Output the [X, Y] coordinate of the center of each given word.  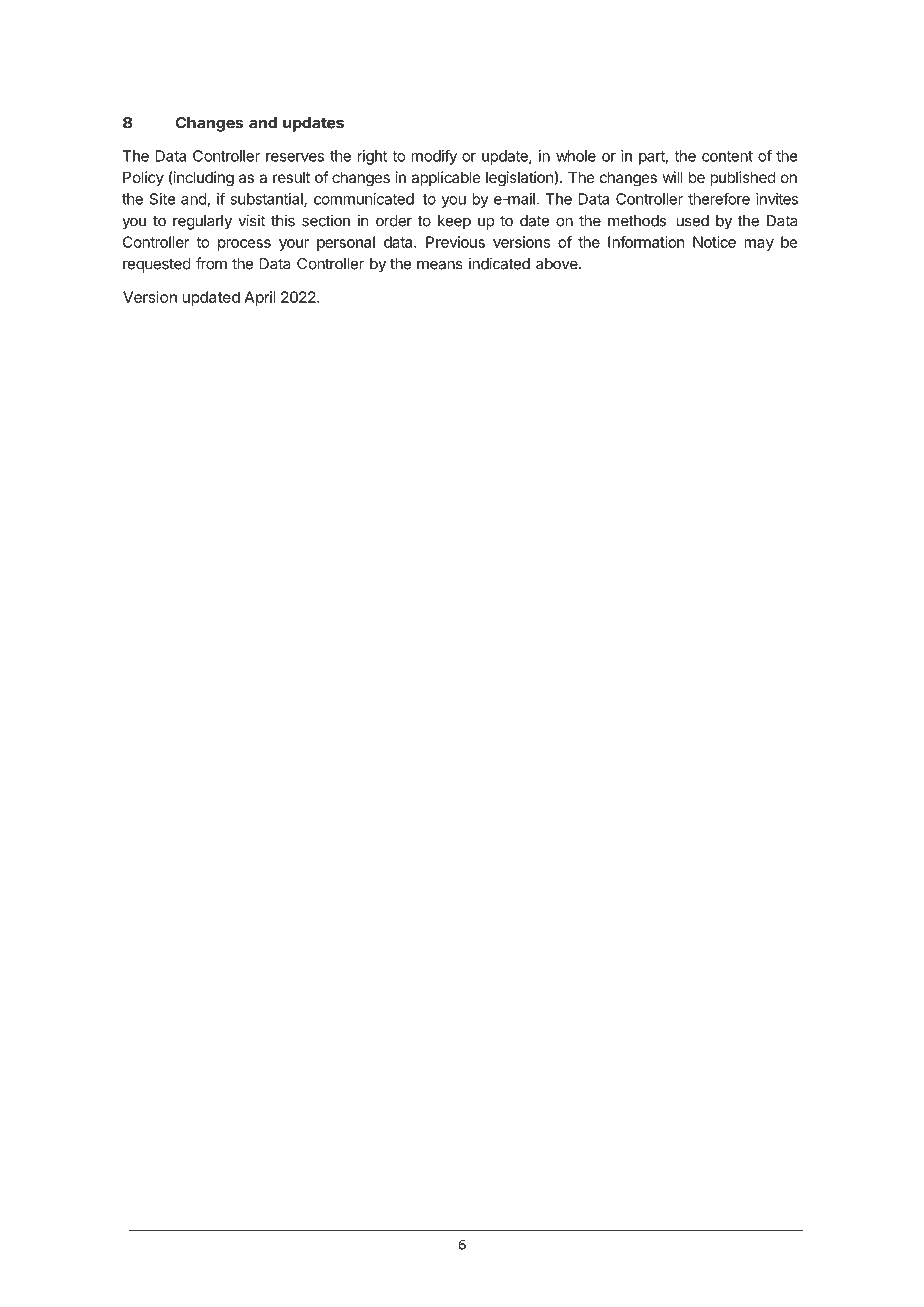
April [260, 298]
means [440, 265]
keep [454, 222]
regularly [202, 222]
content [727, 156]
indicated [499, 263]
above [558, 264]
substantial [267, 200]
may [759, 245]
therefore [719, 199]
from [211, 263]
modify [434, 157]
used [692, 221]
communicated [364, 199]
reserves [295, 157]
